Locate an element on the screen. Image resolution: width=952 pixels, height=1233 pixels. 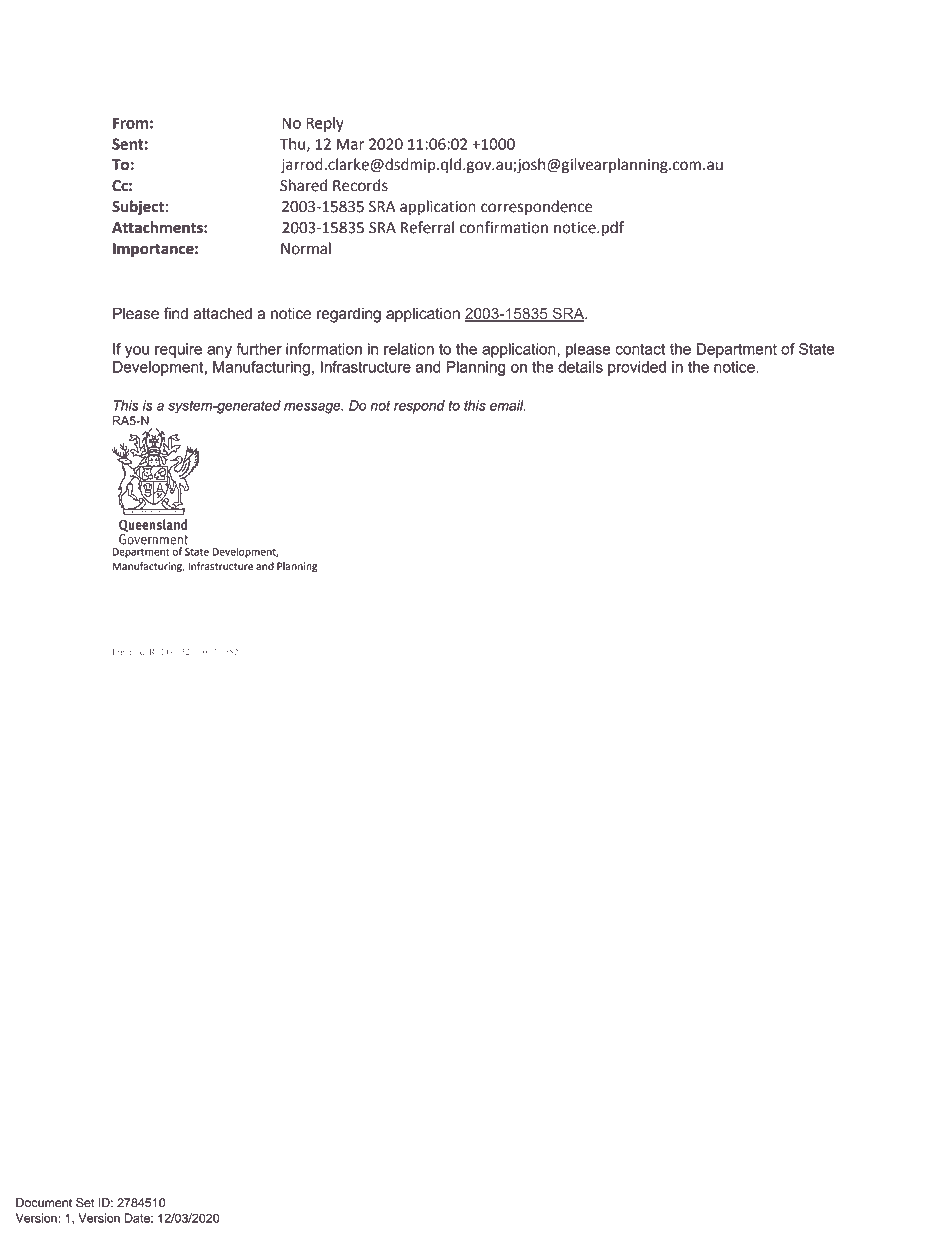
confirmation is located at coordinates (504, 227).
